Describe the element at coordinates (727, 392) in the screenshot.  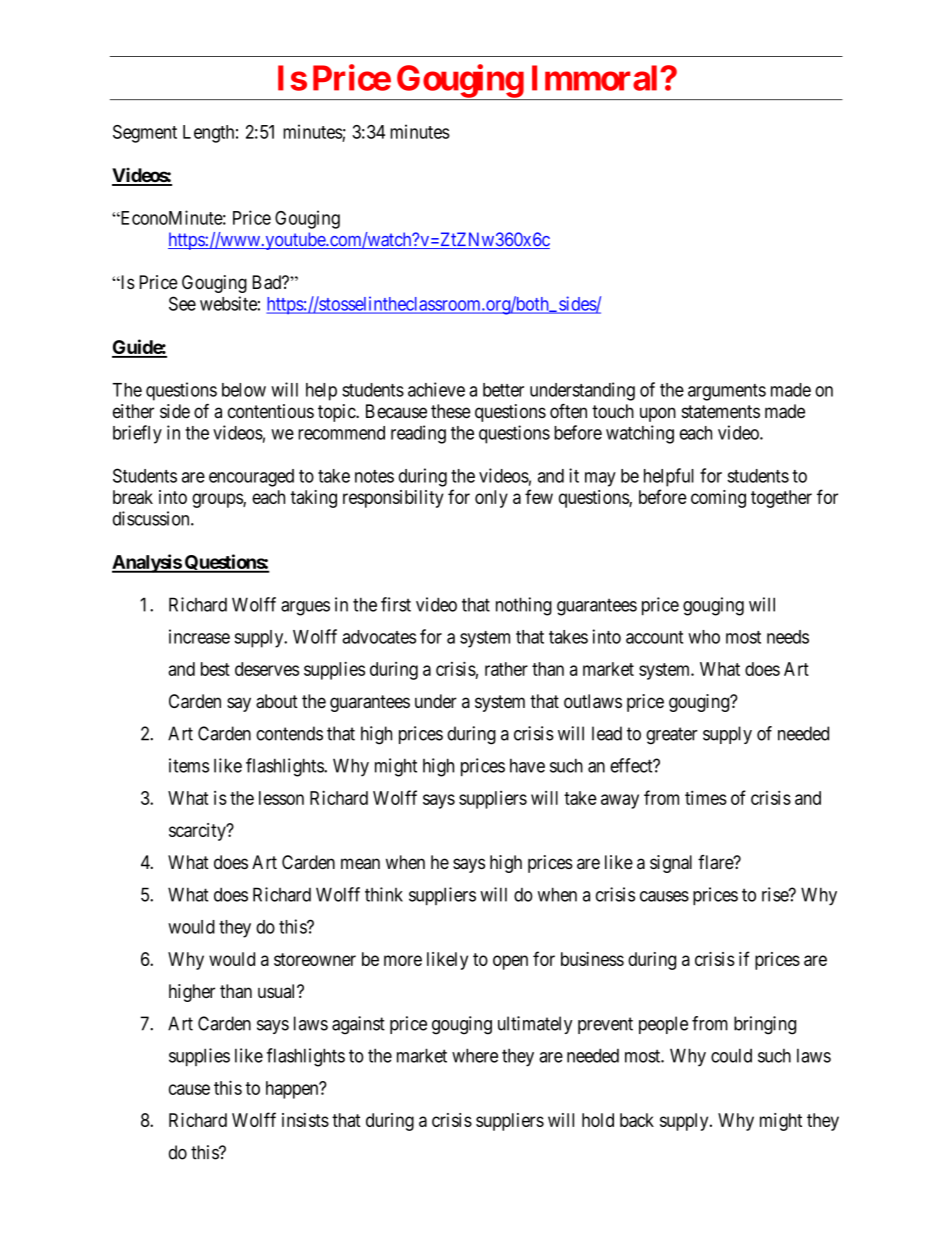
I see `arguments` at that location.
